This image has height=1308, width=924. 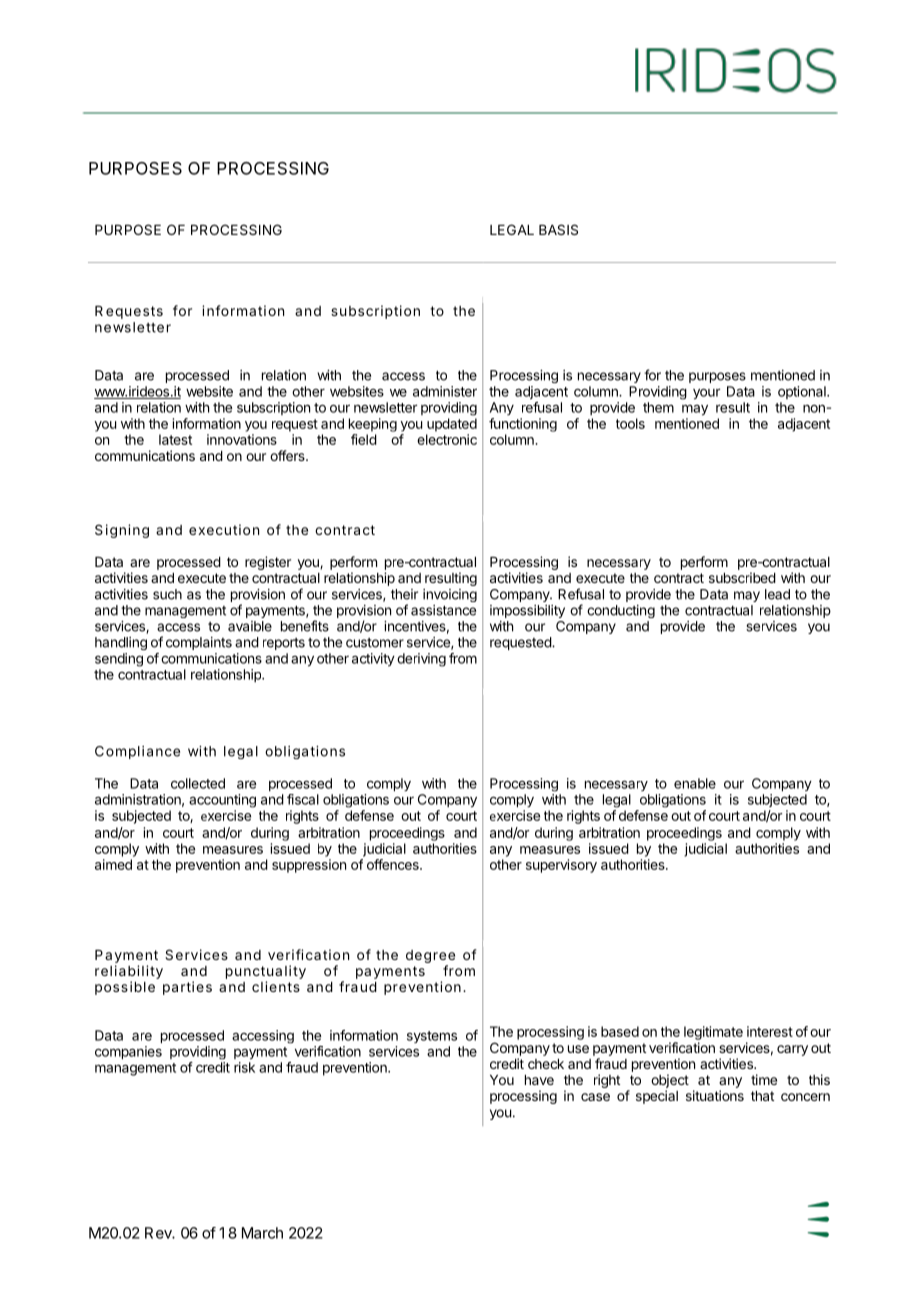 I want to click on companies, so click(x=128, y=1052).
